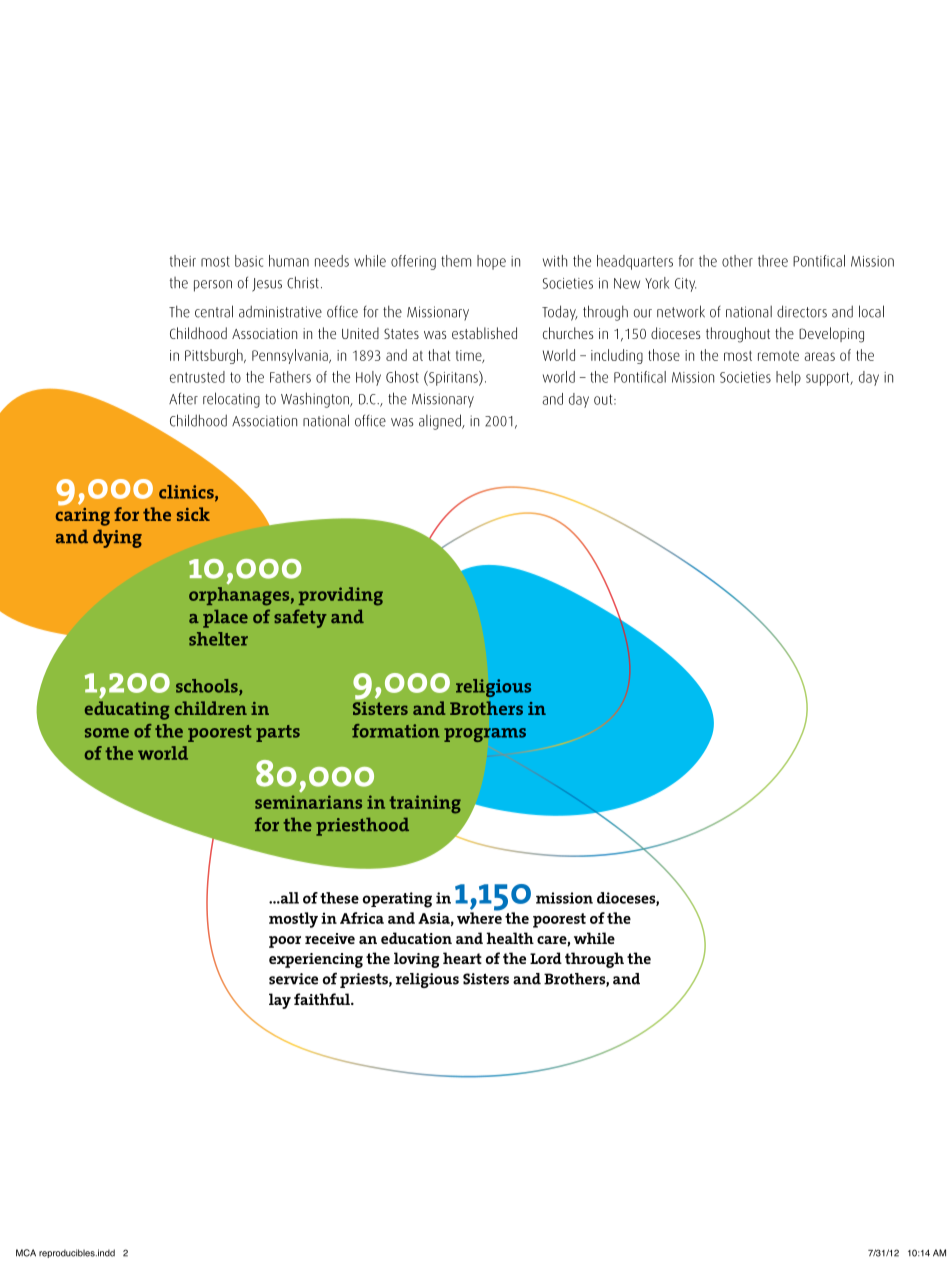  I want to click on providing, so click(341, 596).
